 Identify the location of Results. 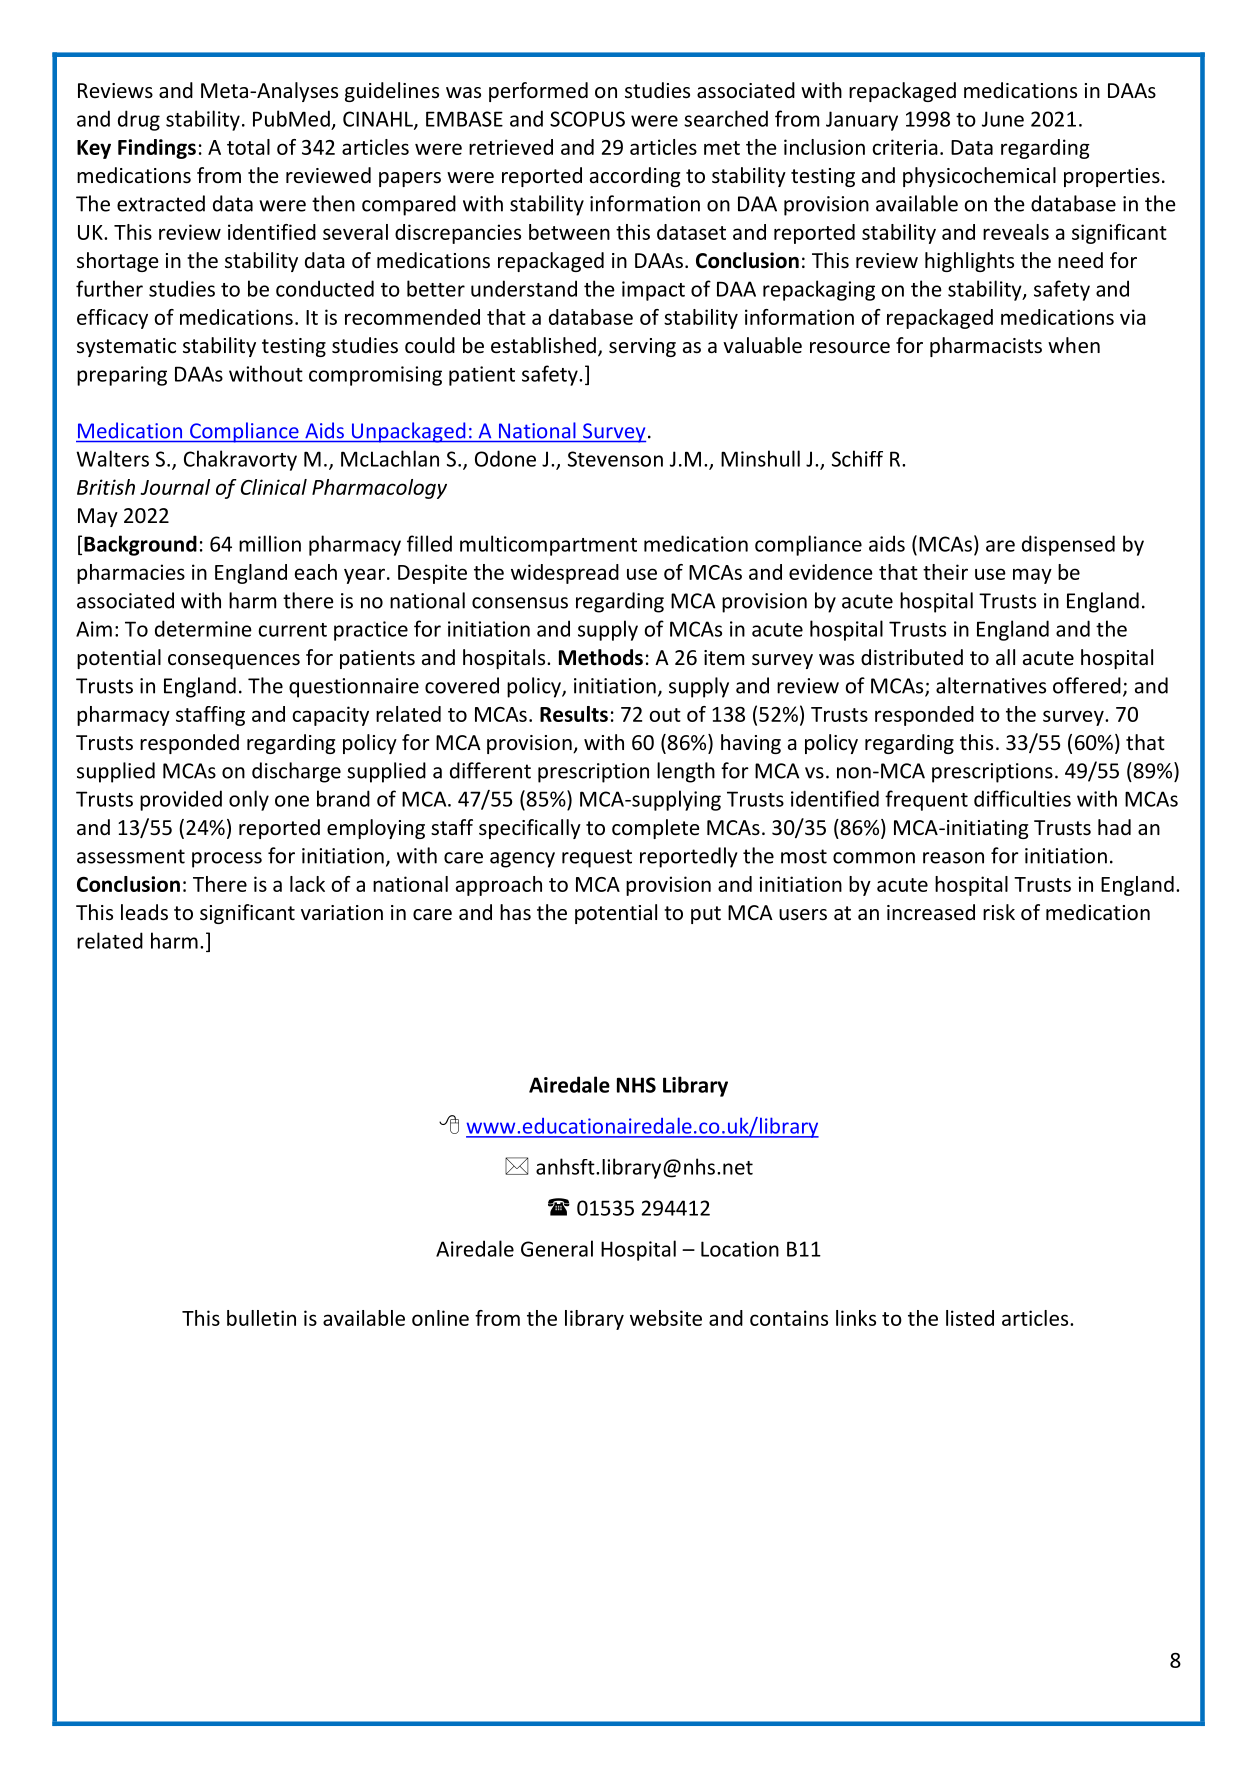
(574, 714).
